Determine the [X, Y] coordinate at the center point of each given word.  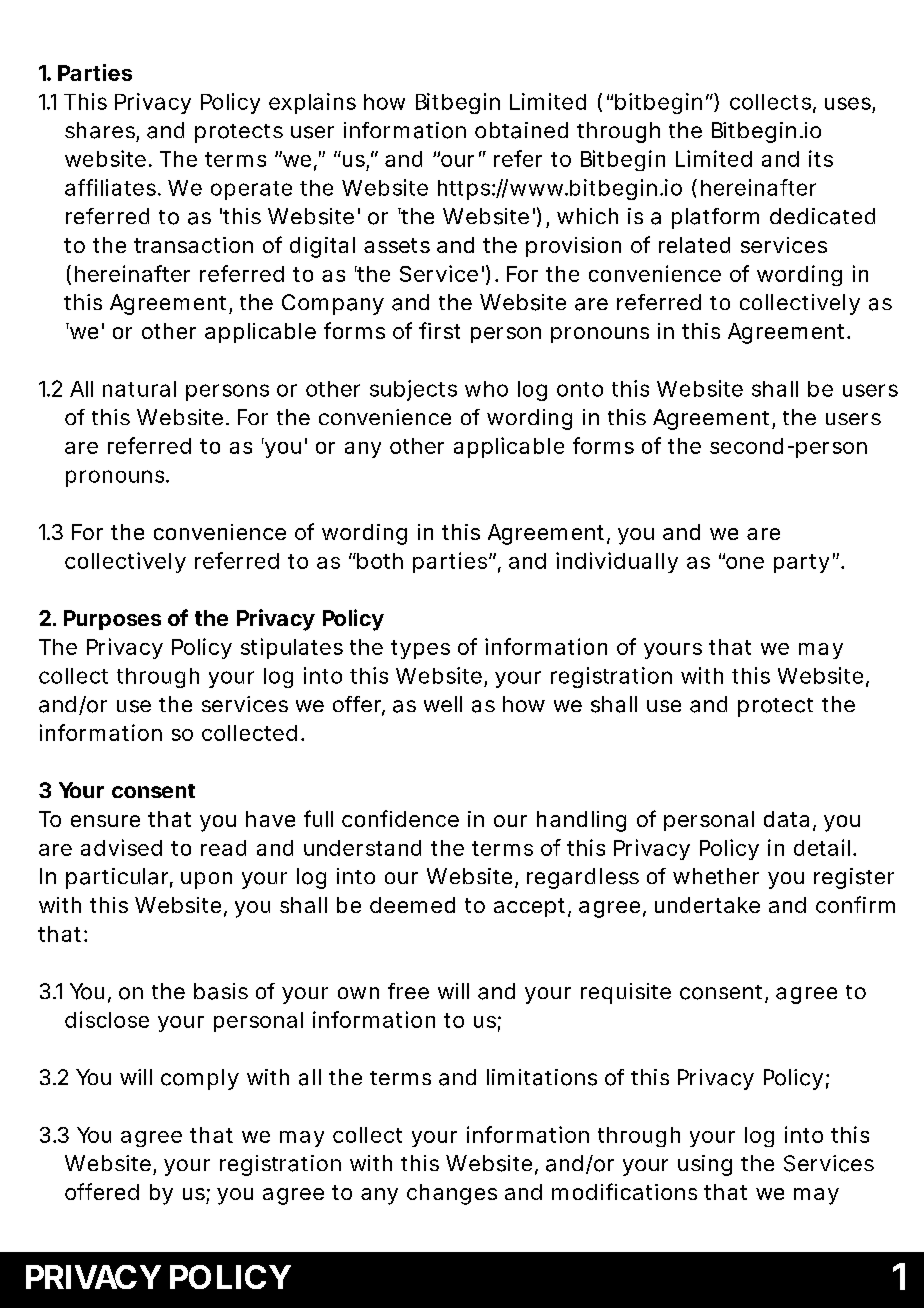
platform [715, 218]
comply [200, 1079]
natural [139, 389]
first [439, 330]
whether [716, 876]
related [694, 245]
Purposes [112, 620]
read [223, 848]
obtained [521, 130]
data [786, 819]
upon [206, 880]
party [801, 563]
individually [617, 562]
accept [529, 907]
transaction [193, 245]
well [443, 704]
